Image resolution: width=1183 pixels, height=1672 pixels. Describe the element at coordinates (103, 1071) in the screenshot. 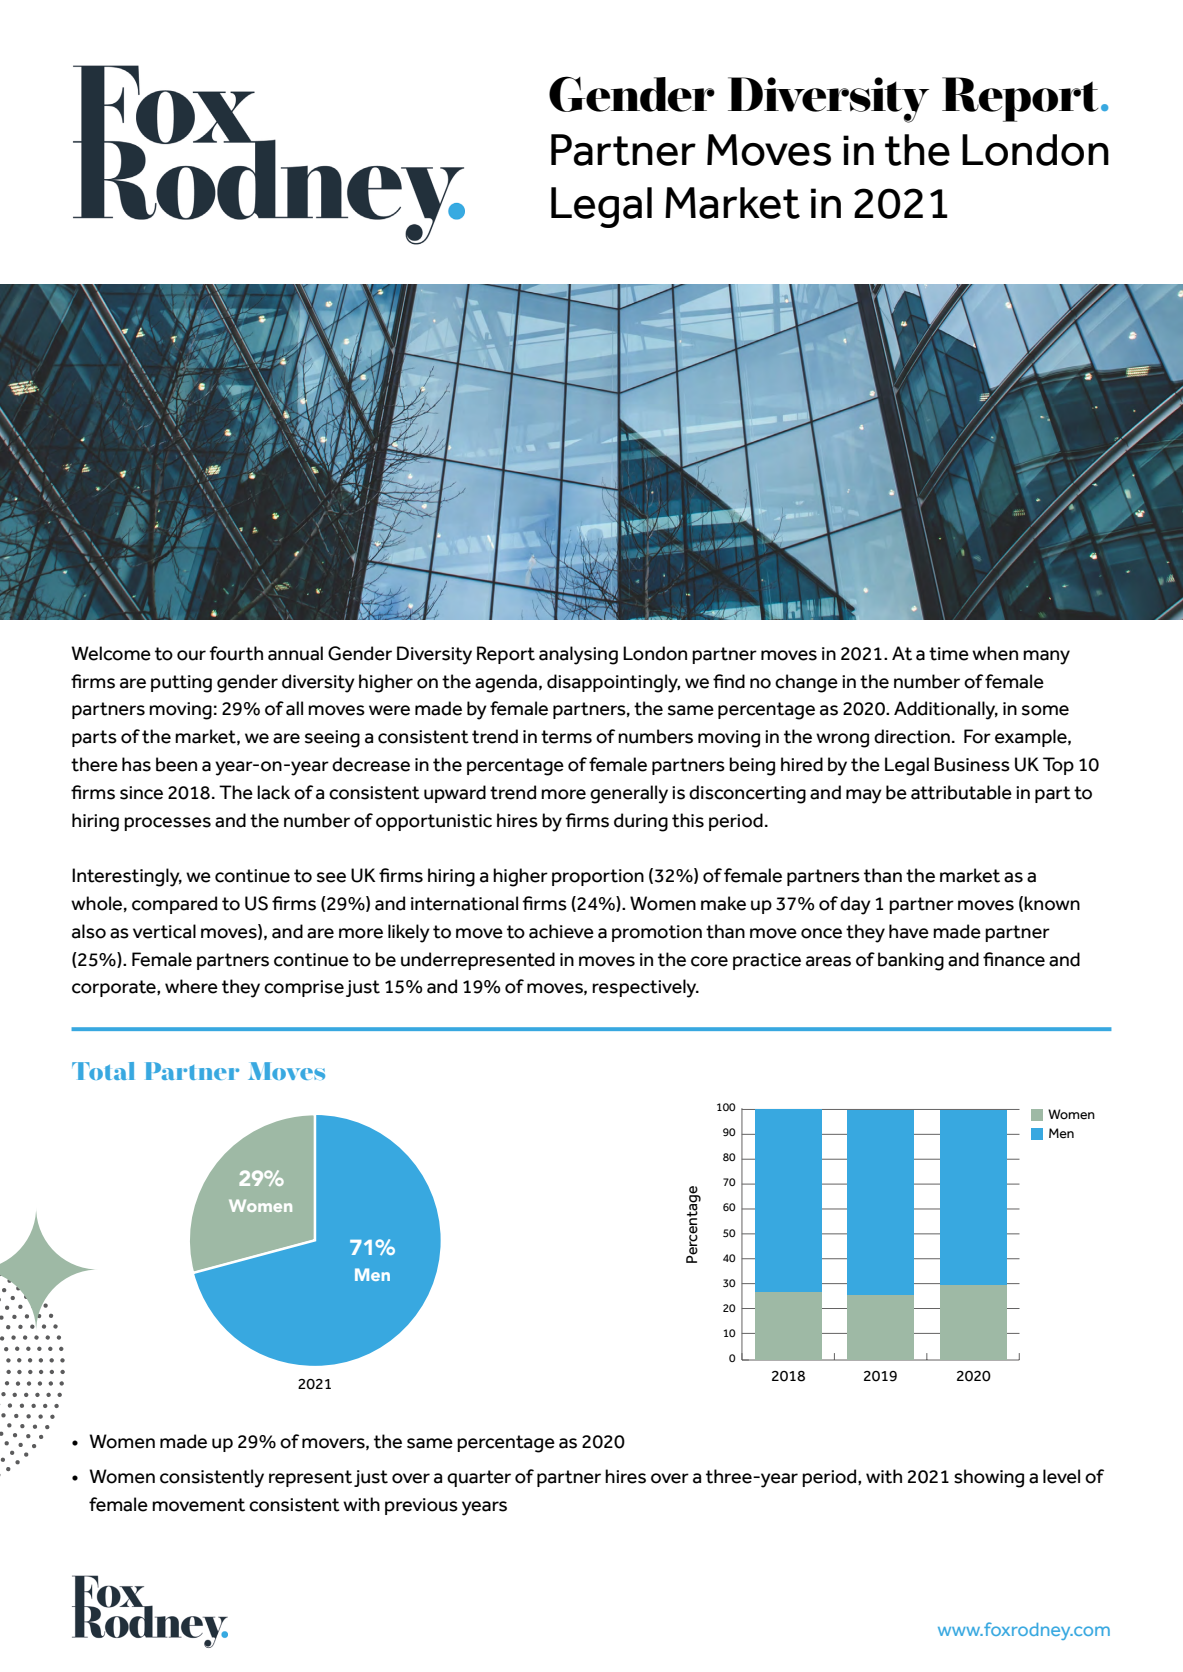

I see `Total` at that location.
